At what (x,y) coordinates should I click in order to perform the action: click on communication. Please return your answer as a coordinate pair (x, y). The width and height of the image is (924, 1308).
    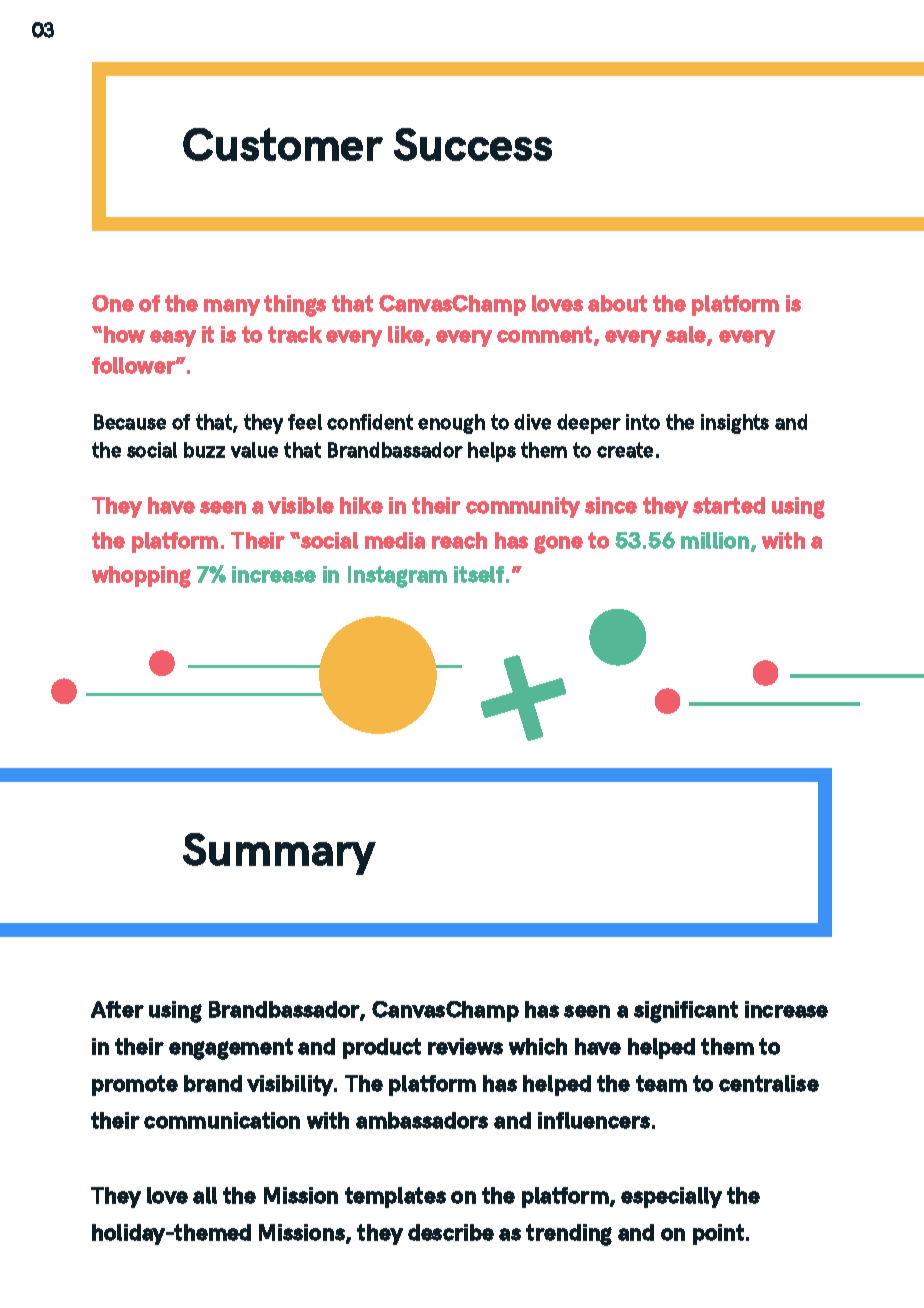
    Looking at the image, I should click on (222, 1120).
